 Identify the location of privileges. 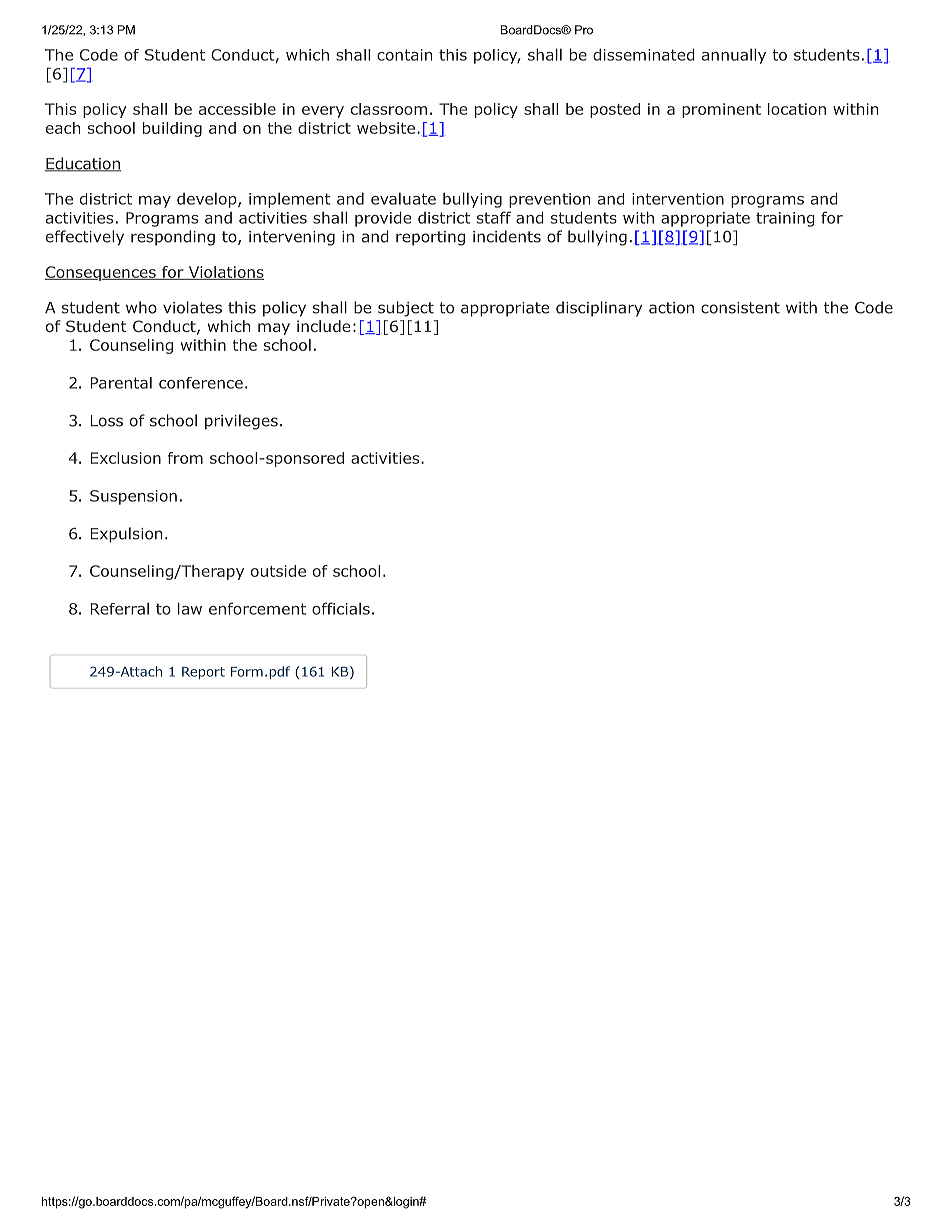
(241, 422).
